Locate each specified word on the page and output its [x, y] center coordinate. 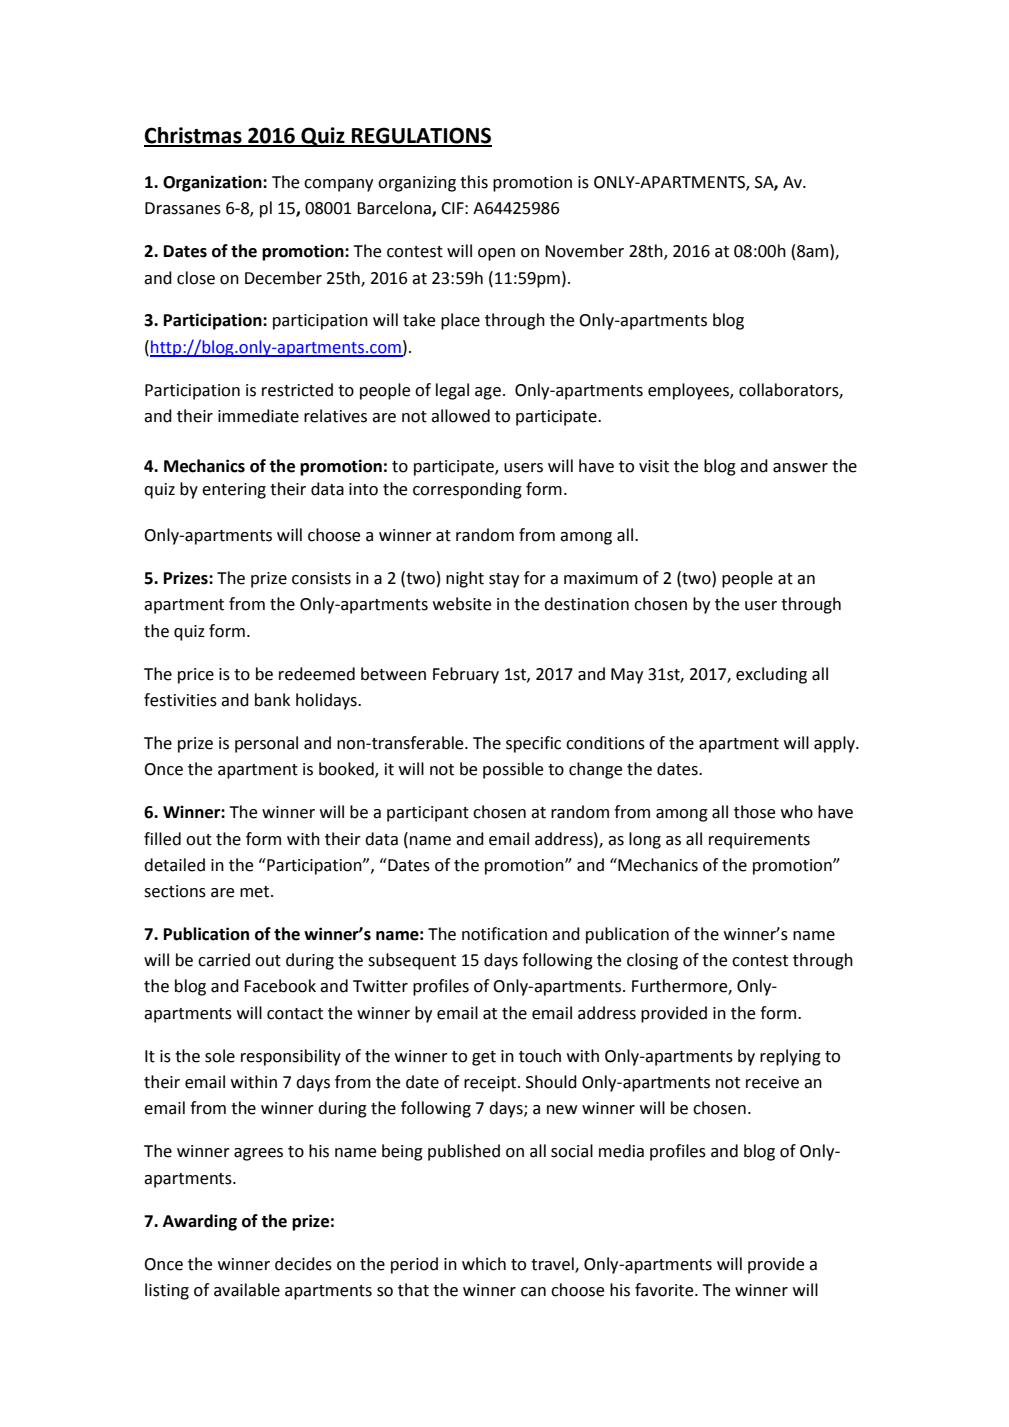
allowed [460, 416]
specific [533, 744]
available [247, 1290]
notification [504, 934]
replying [790, 1057]
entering [234, 491]
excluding [771, 675]
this [474, 182]
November [584, 251]
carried [224, 960]
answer [800, 468]
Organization [213, 183]
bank [272, 700]
